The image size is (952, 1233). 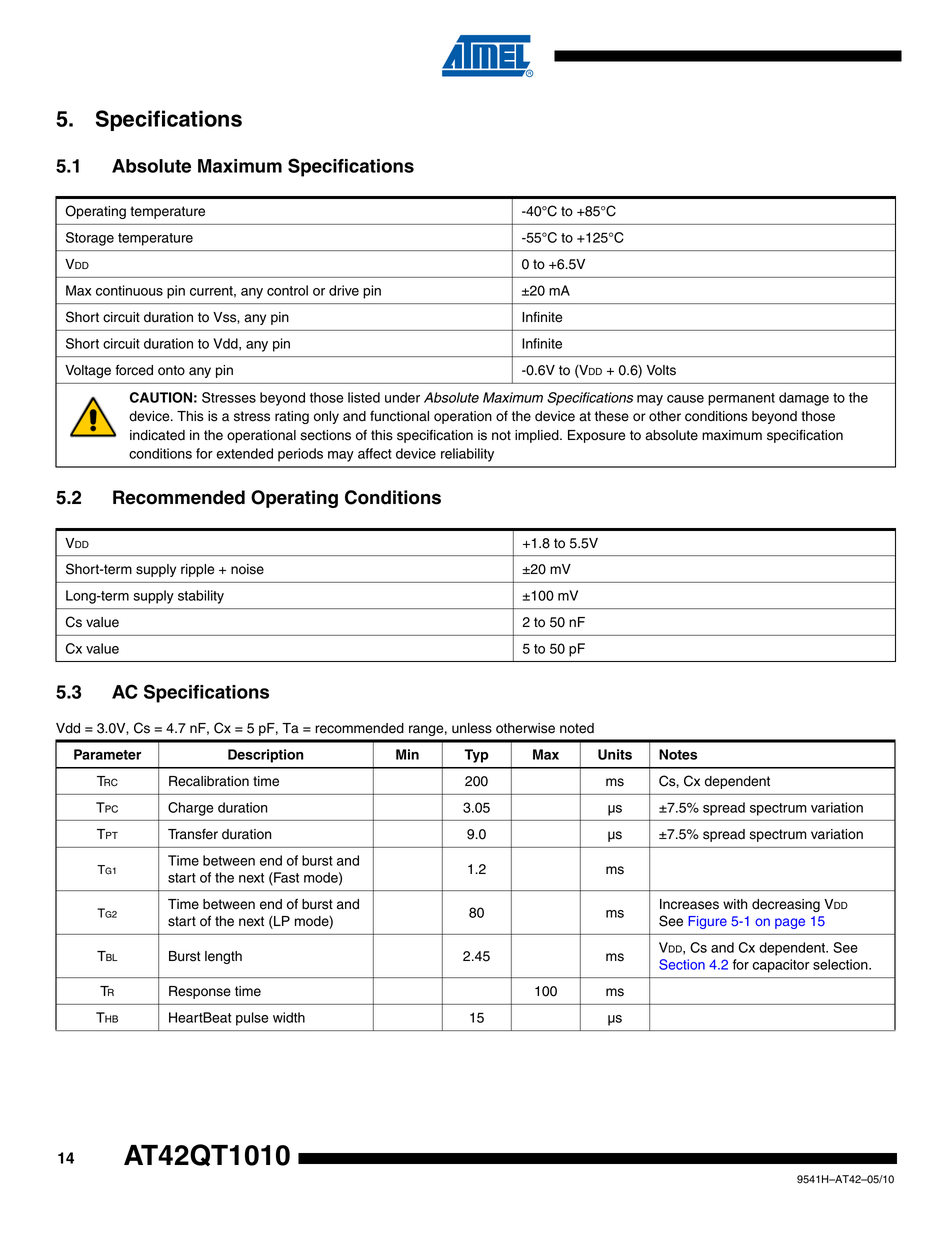 I want to click on drive, so click(x=344, y=290).
